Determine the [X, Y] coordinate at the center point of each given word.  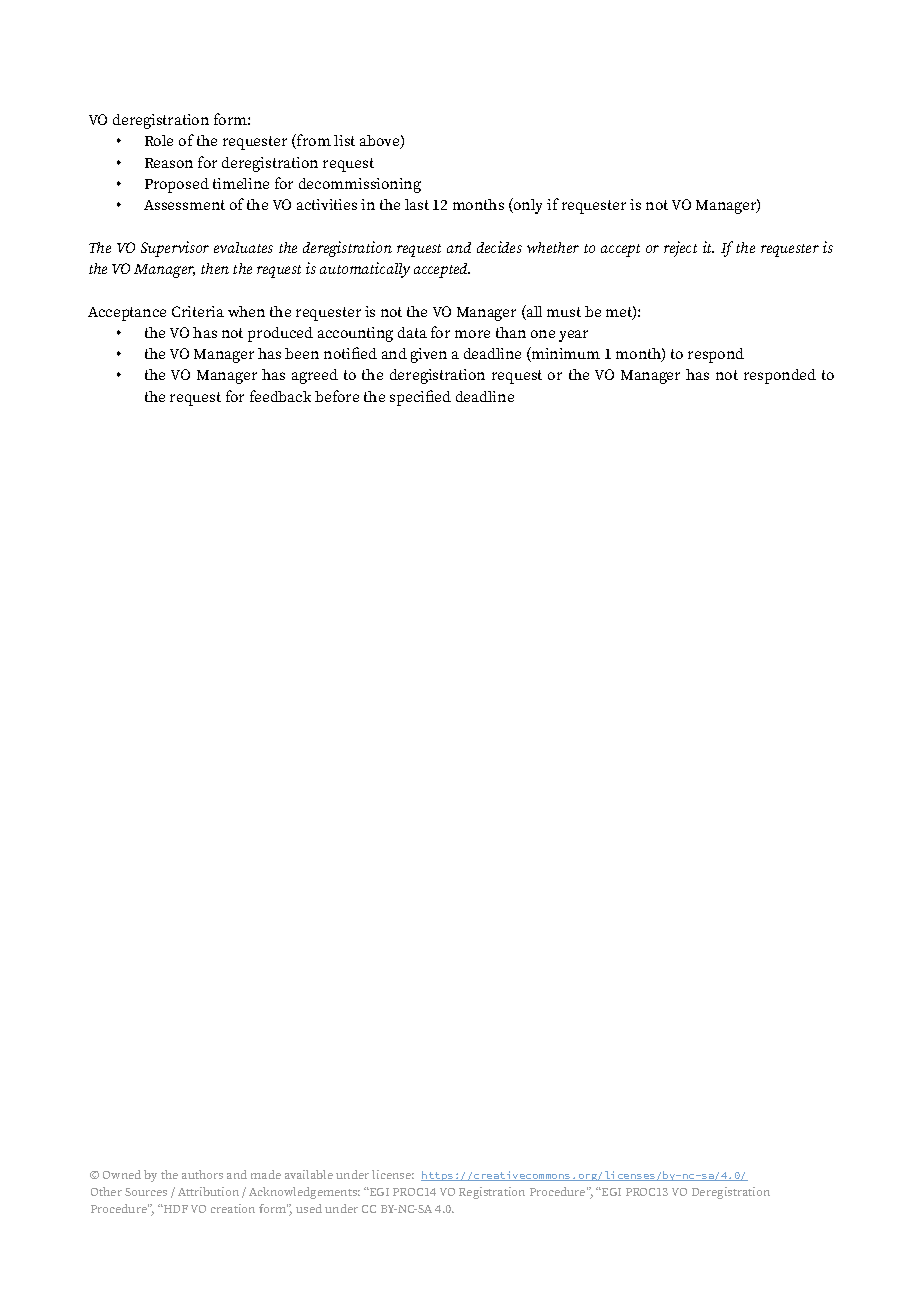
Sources [146, 1192]
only [527, 206]
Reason [169, 163]
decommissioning [360, 185]
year [573, 336]
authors [202, 1174]
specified [420, 398]
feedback [280, 396]
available [309, 1174]
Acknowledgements [304, 1193]
